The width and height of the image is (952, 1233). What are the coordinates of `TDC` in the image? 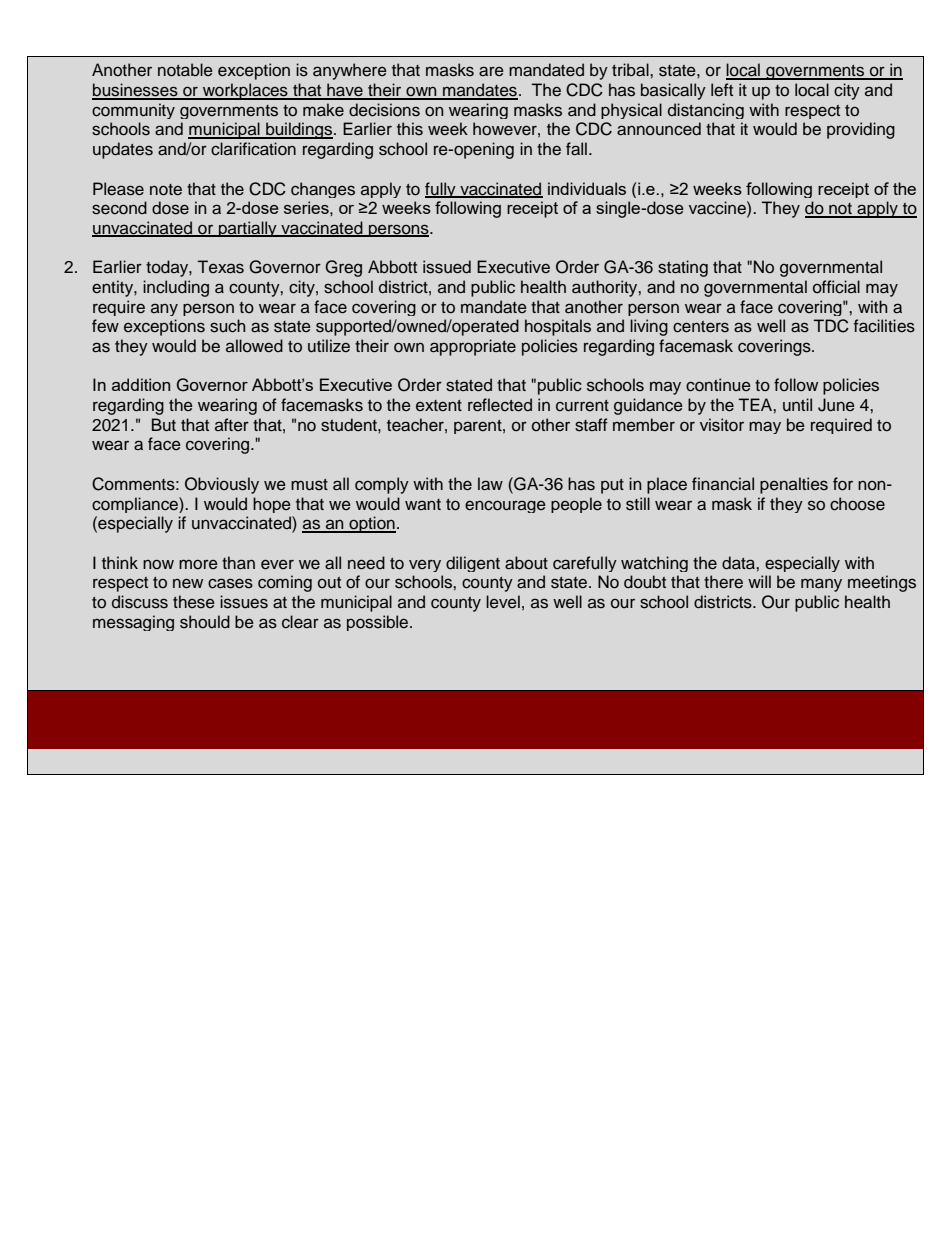 It's located at (831, 326).
